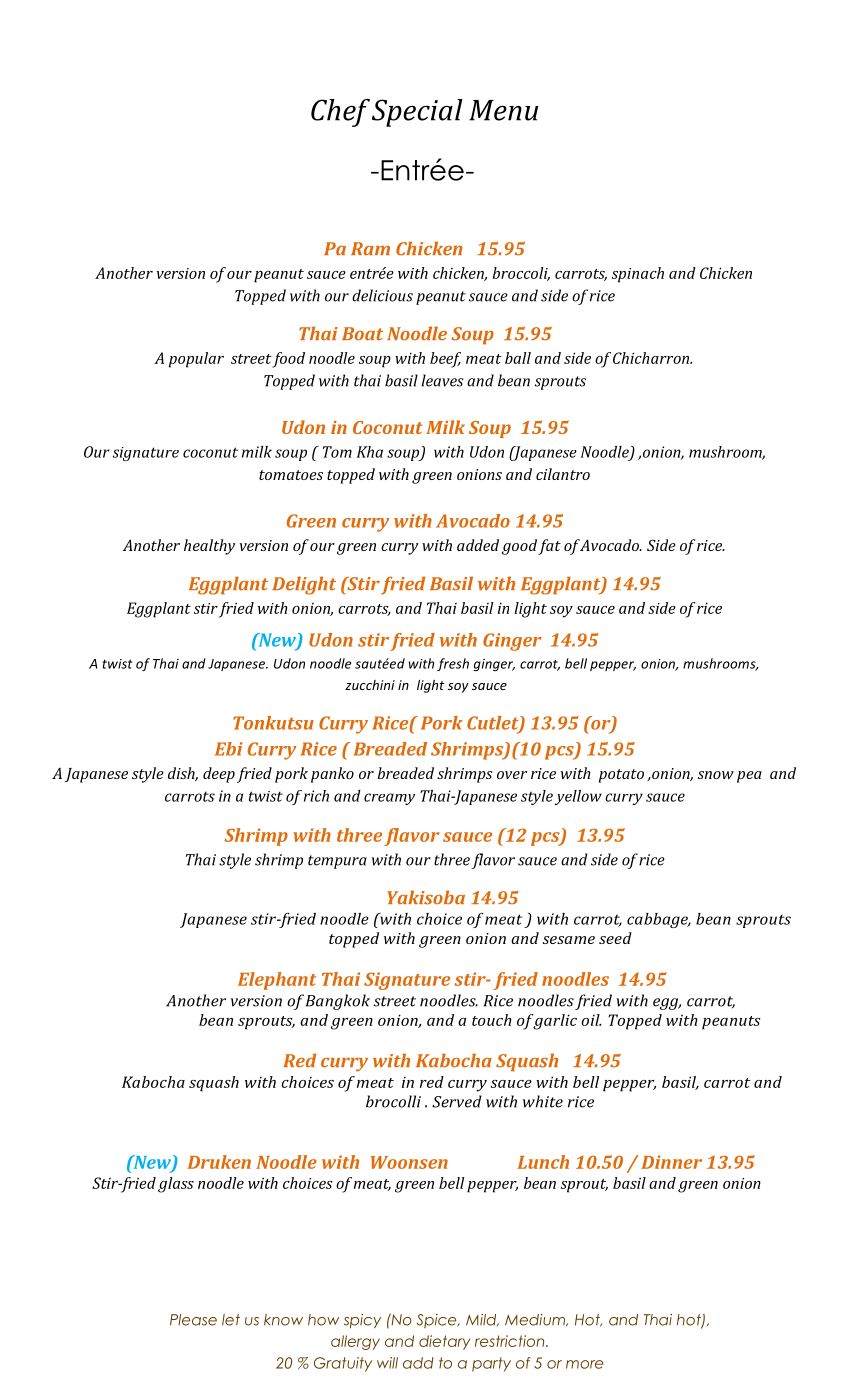 This screenshot has width=849, height=1400. I want to click on Chef, so click(340, 113).
